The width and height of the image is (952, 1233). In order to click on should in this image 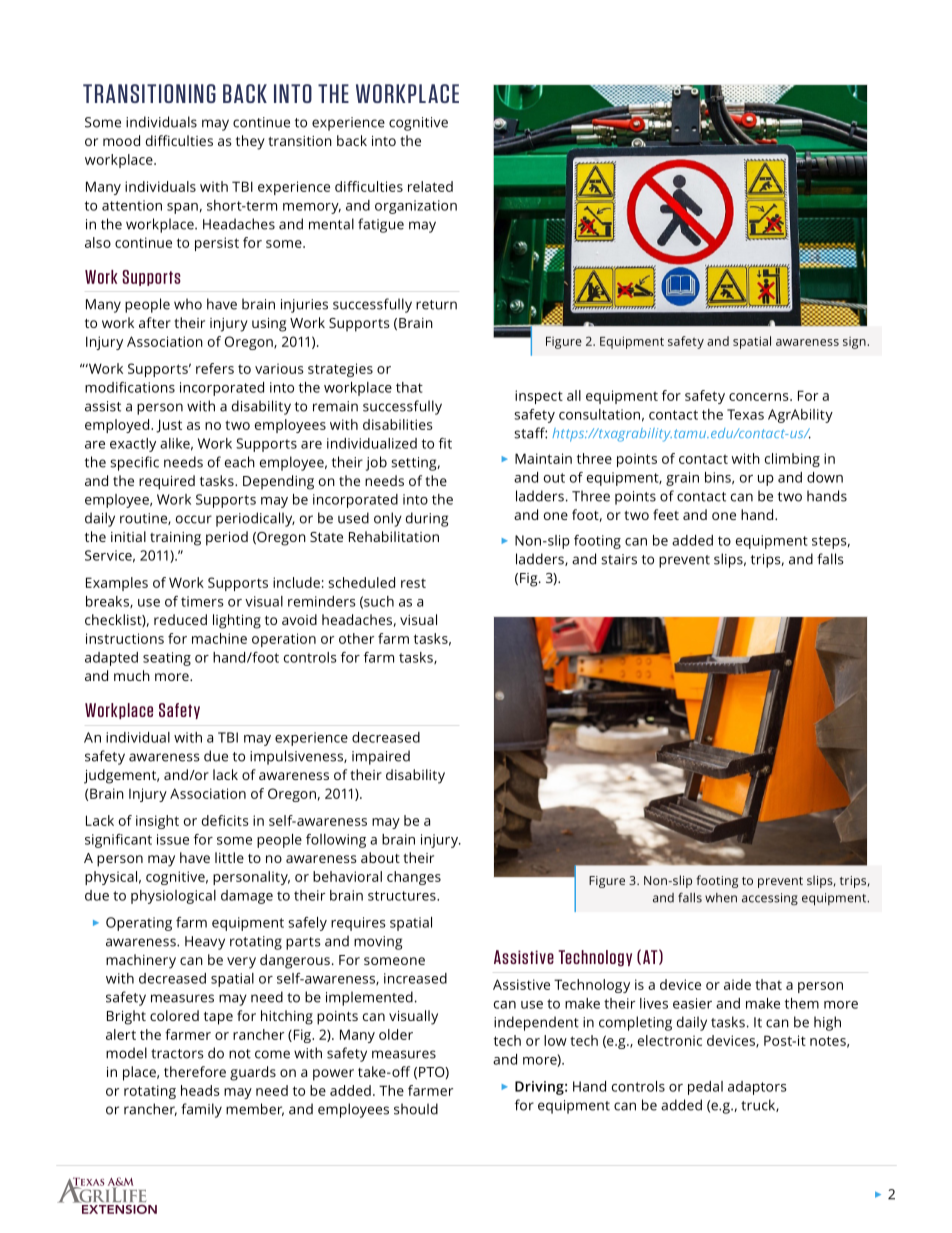, I will do `click(416, 1109)`.
